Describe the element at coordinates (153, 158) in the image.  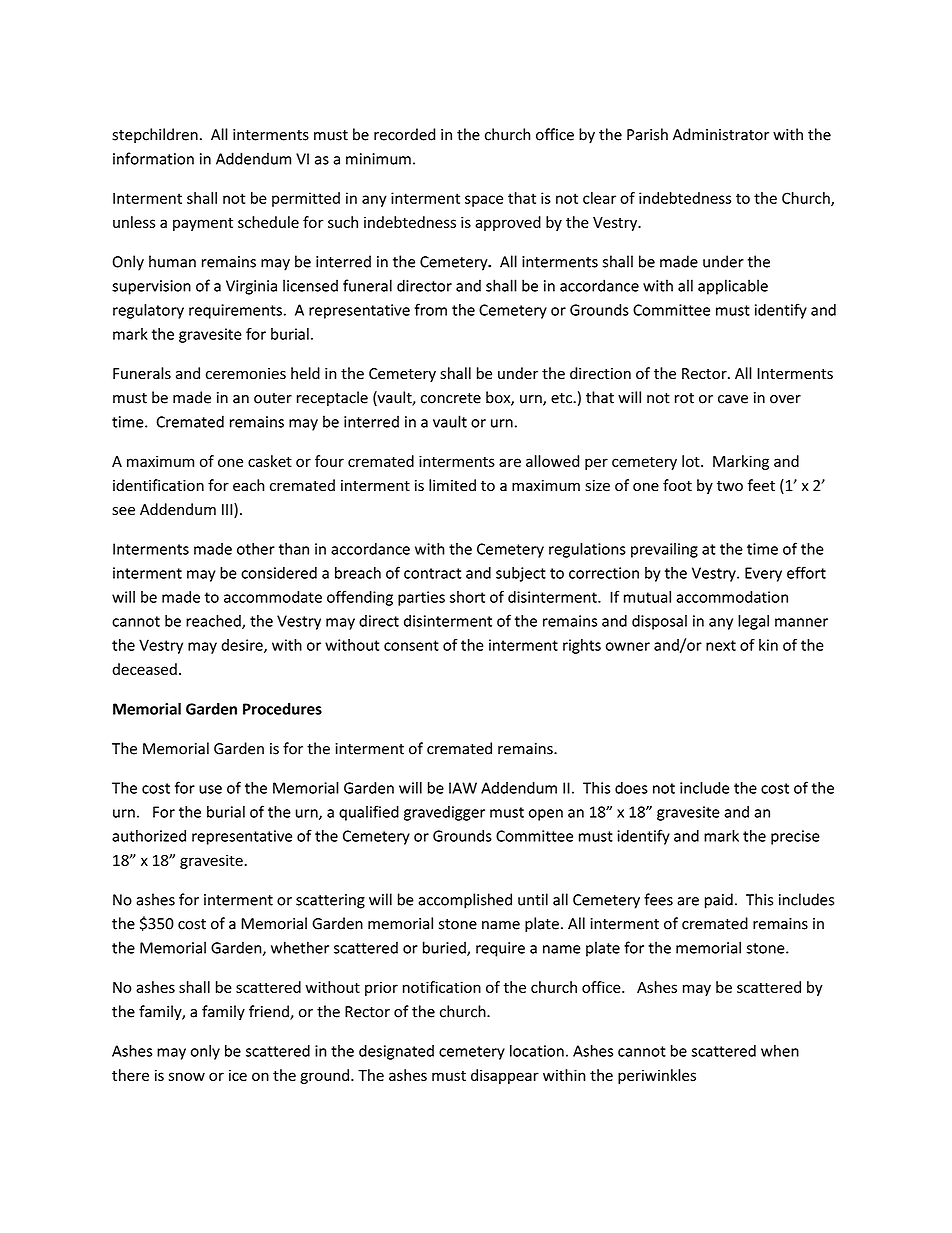
I see `information` at that location.
